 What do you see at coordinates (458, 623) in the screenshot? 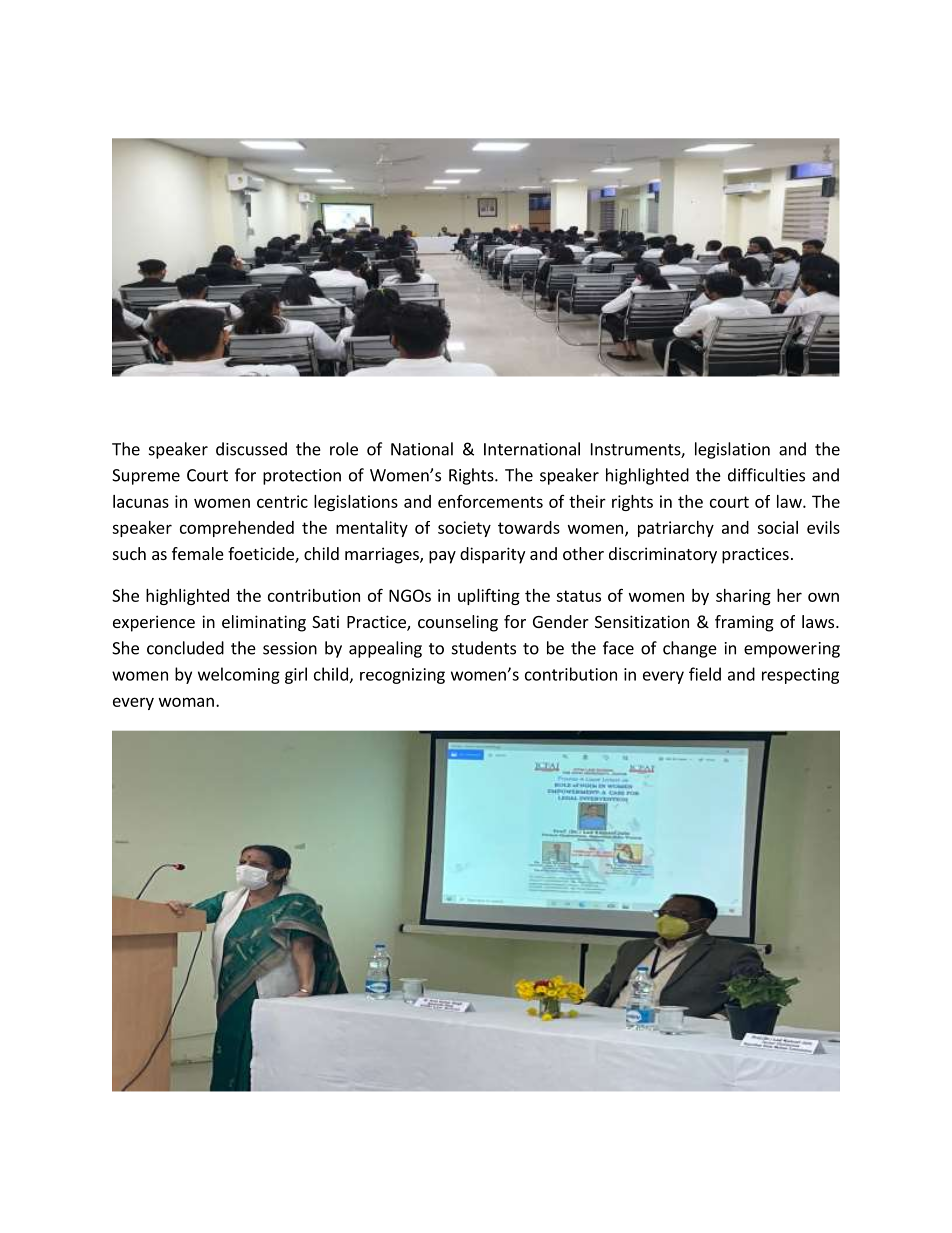
I see `counseling` at bounding box center [458, 623].
